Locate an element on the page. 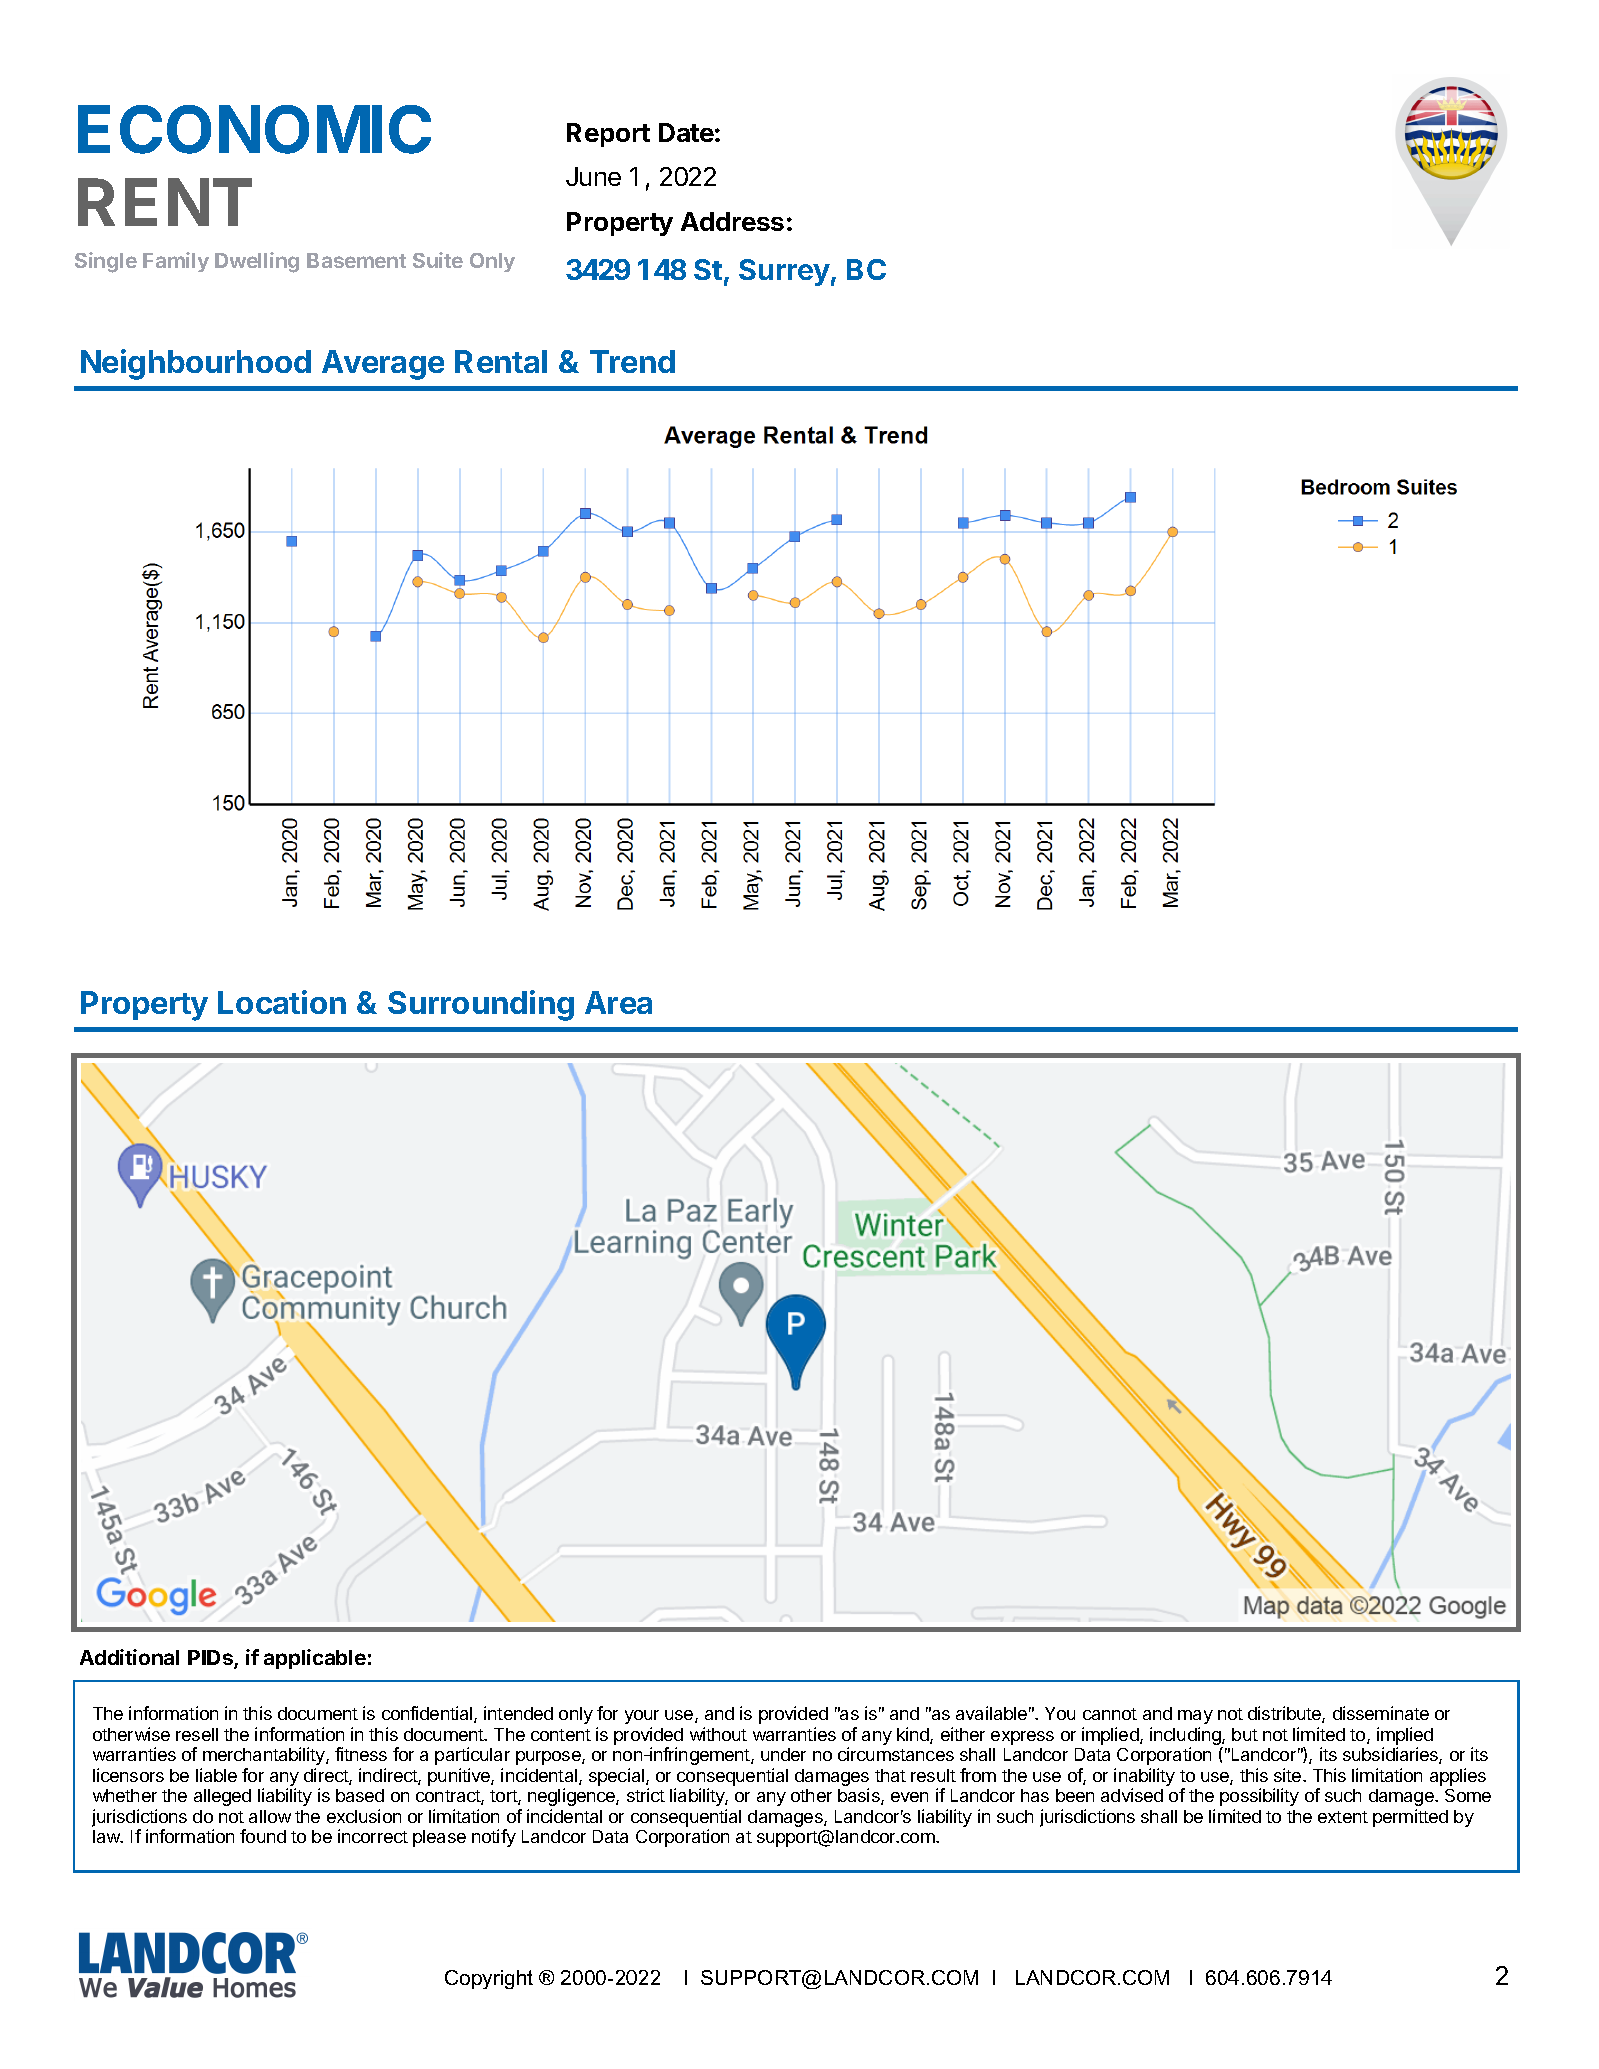 This page has width=1599, height=2069. Surrounding is located at coordinates (481, 1005).
